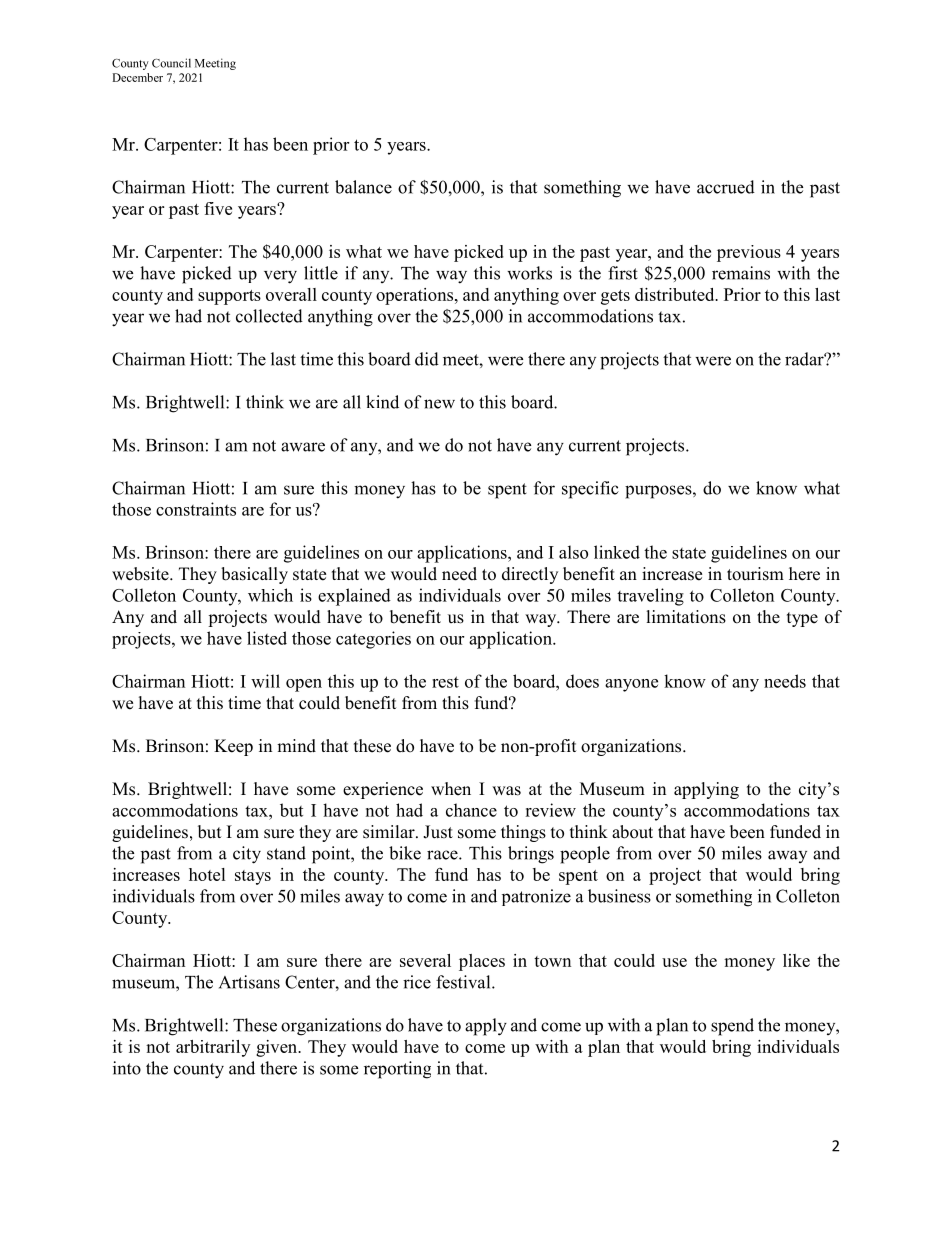 This screenshot has height=1233, width=952. Describe the element at coordinates (213, 1048) in the screenshot. I see `arbitrarily` at that location.
